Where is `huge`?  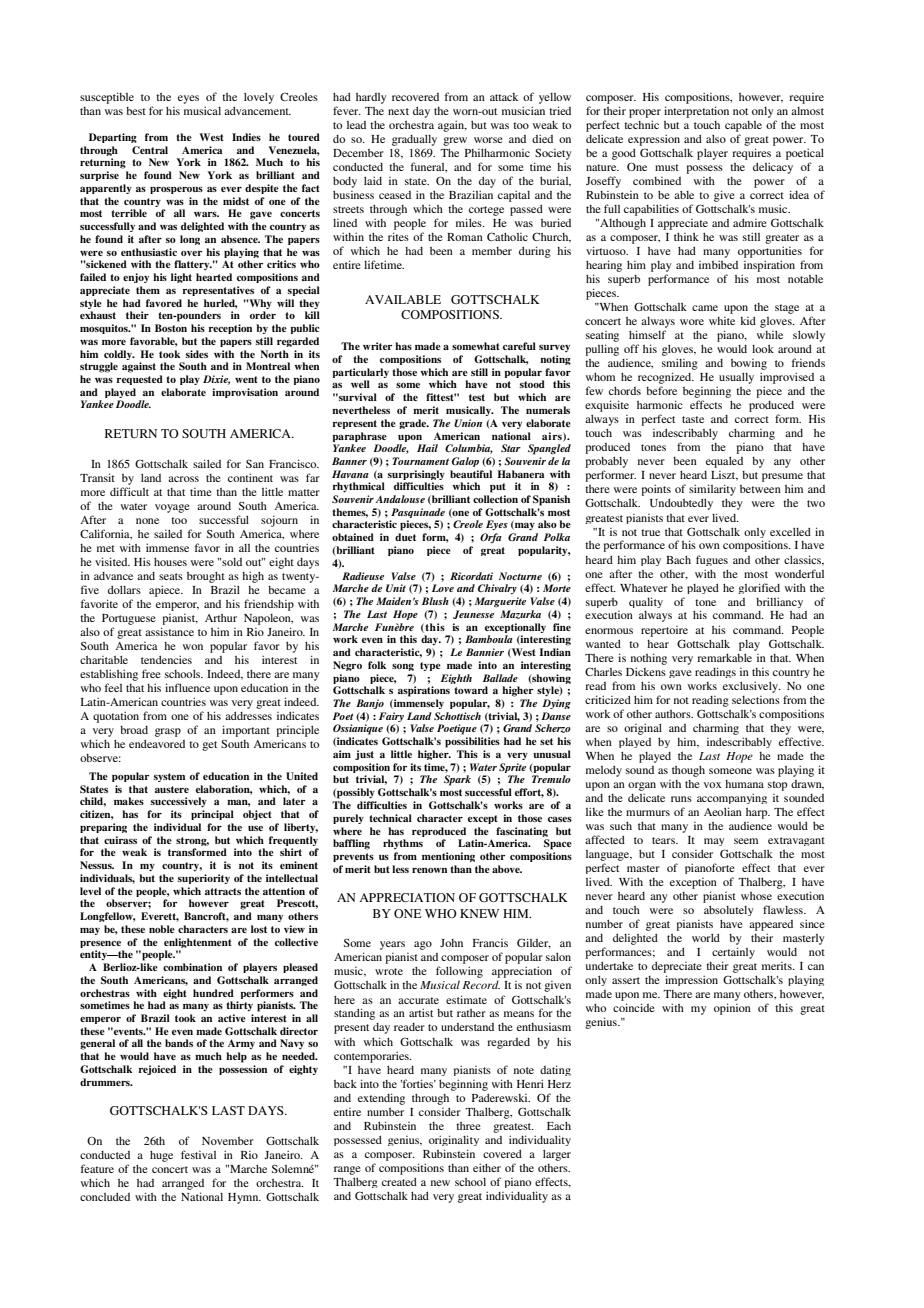
huge is located at coordinates (161, 1156).
